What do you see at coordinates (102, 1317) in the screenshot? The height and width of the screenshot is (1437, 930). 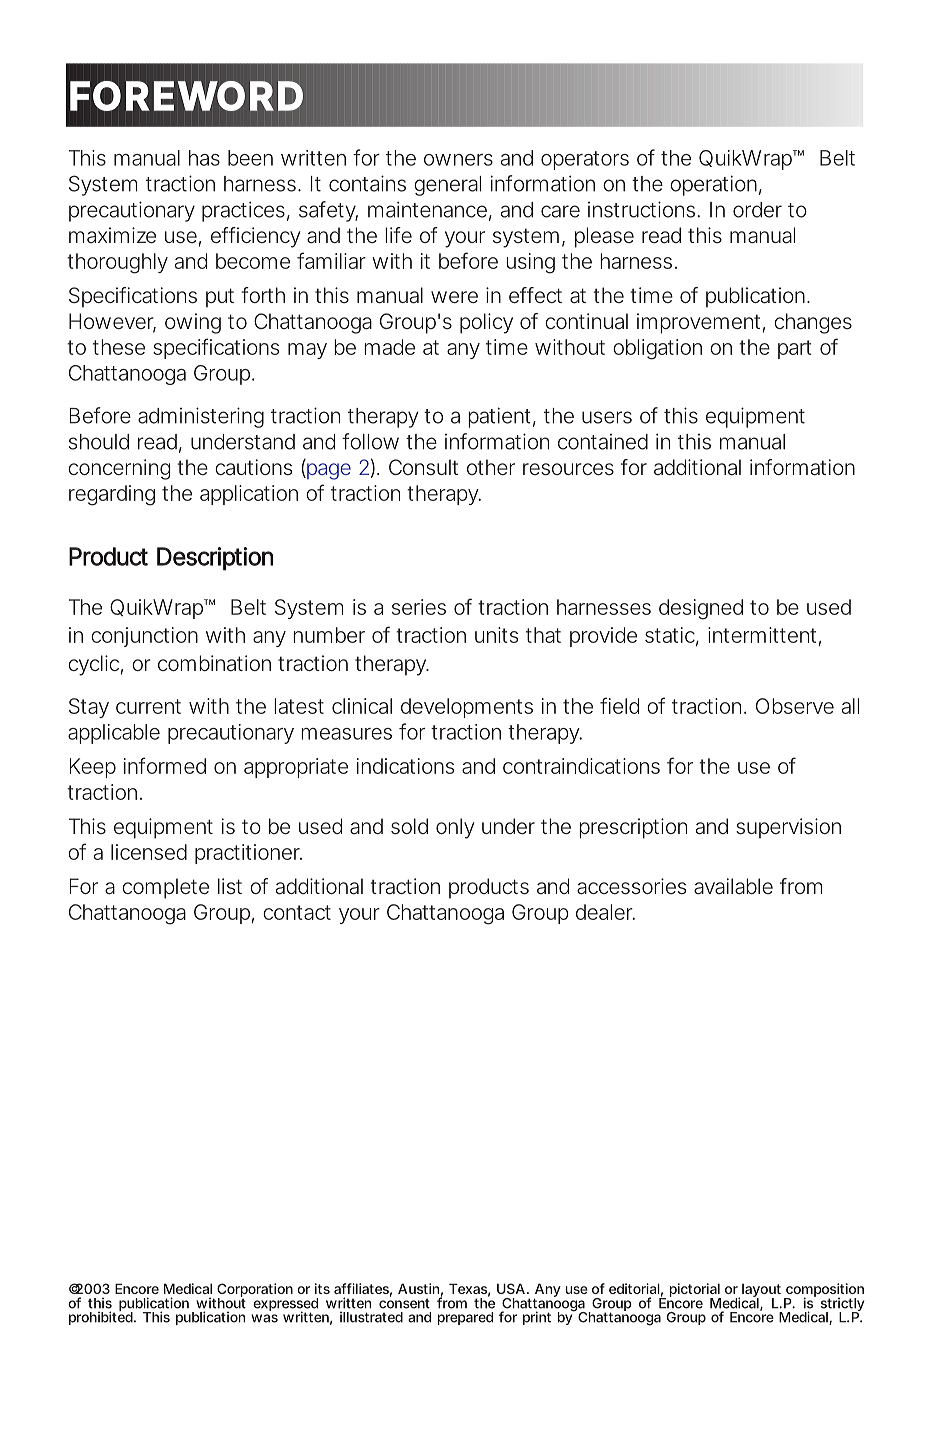 I see `prohibited` at bounding box center [102, 1317].
